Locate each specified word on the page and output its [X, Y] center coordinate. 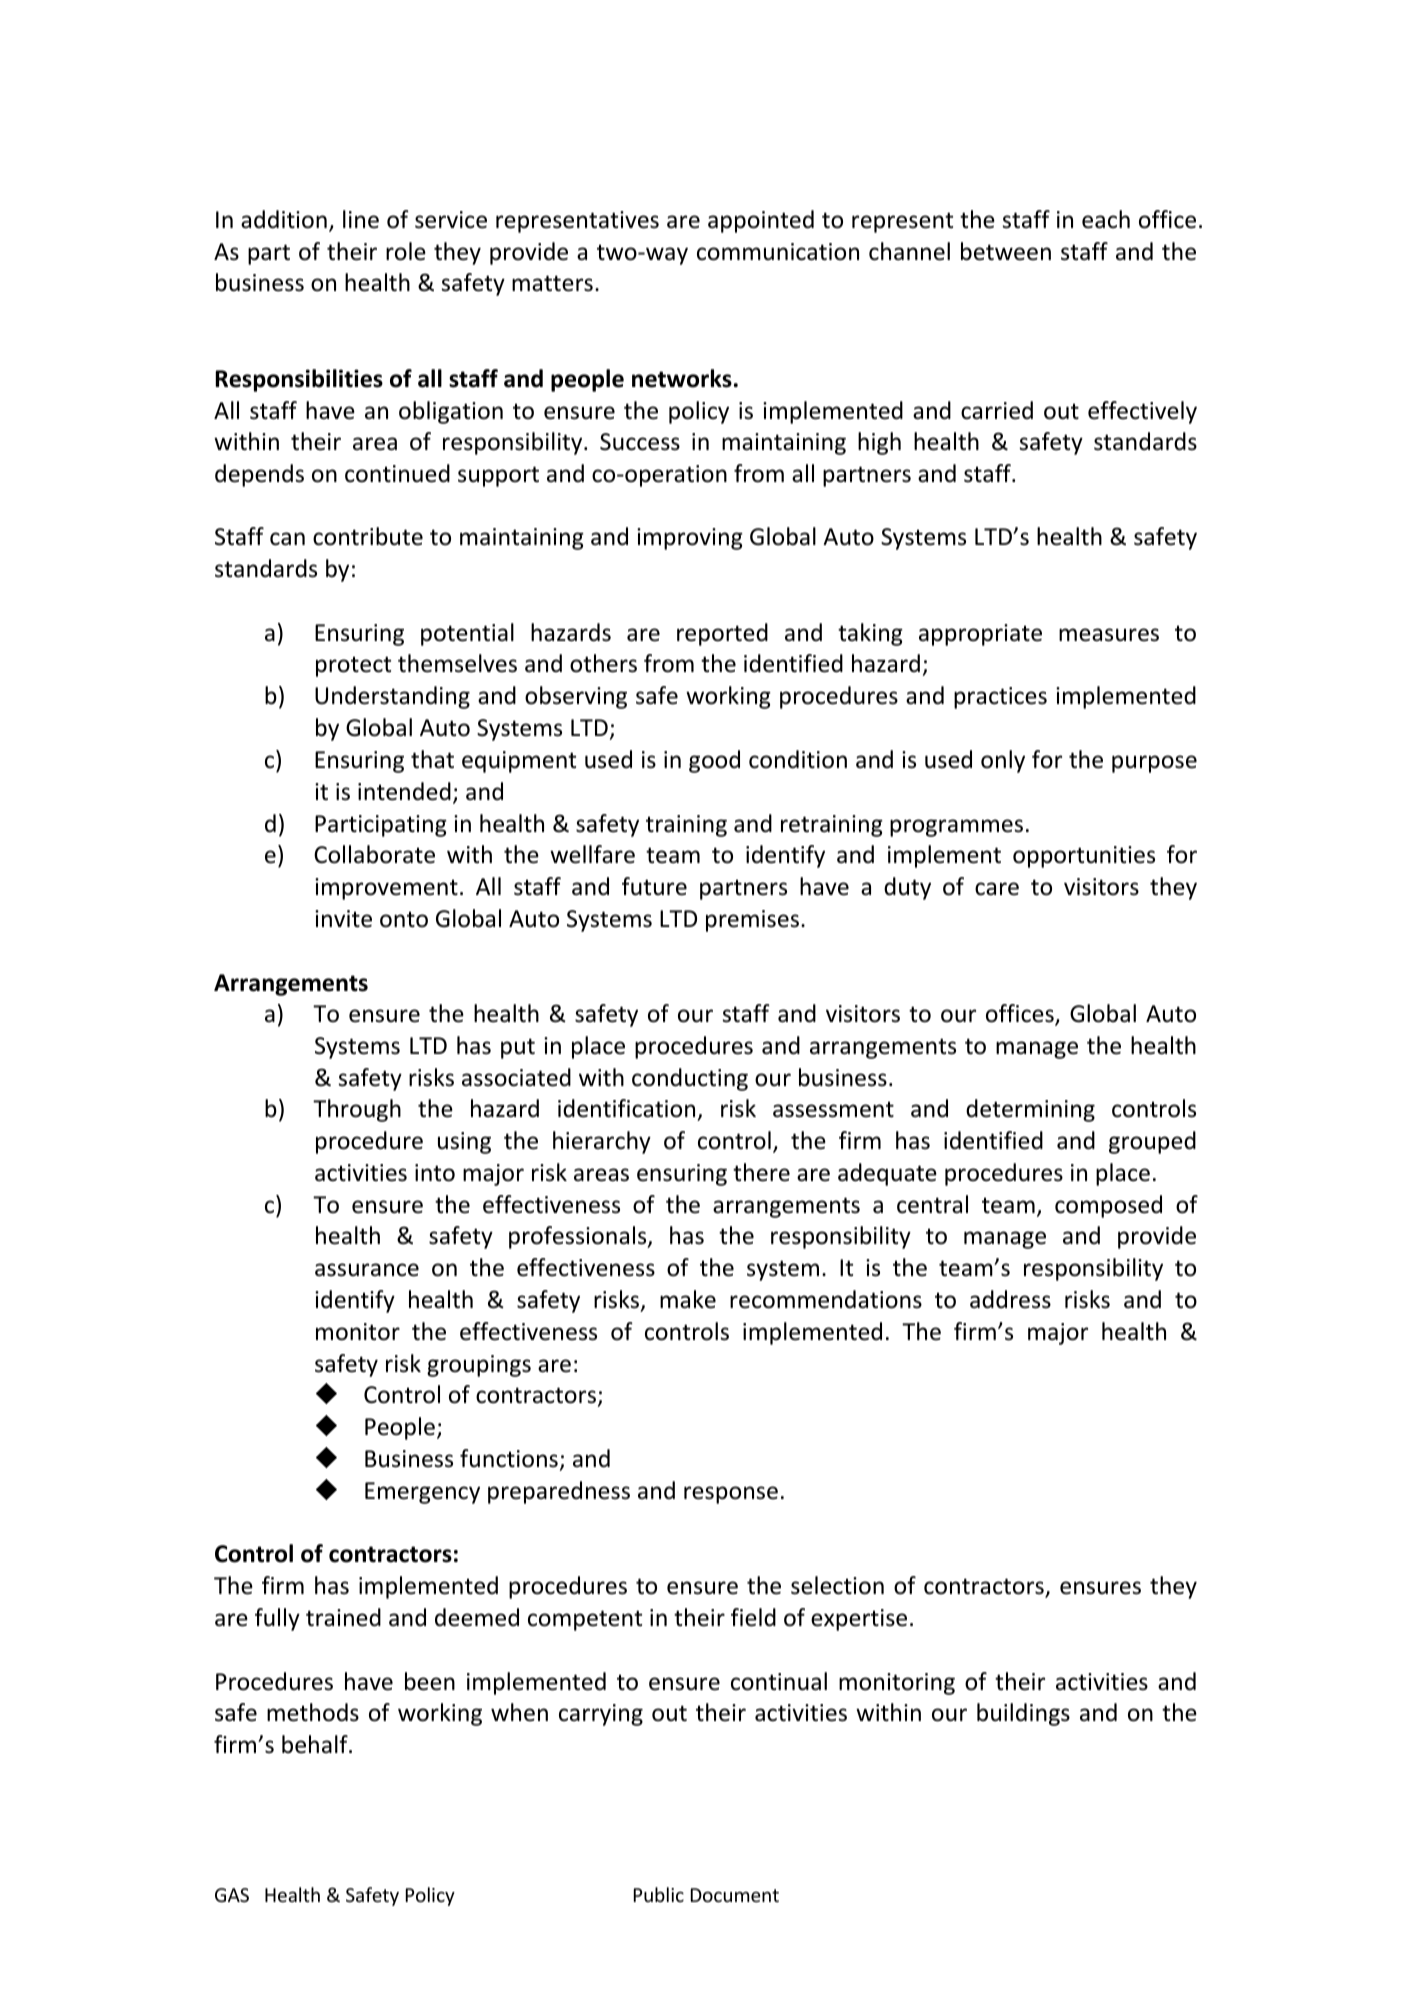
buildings [1023, 1714]
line [361, 219]
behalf [316, 1744]
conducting [690, 1079]
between [1006, 251]
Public [659, 1894]
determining [1030, 1110]
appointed [761, 221]
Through [357, 1110]
